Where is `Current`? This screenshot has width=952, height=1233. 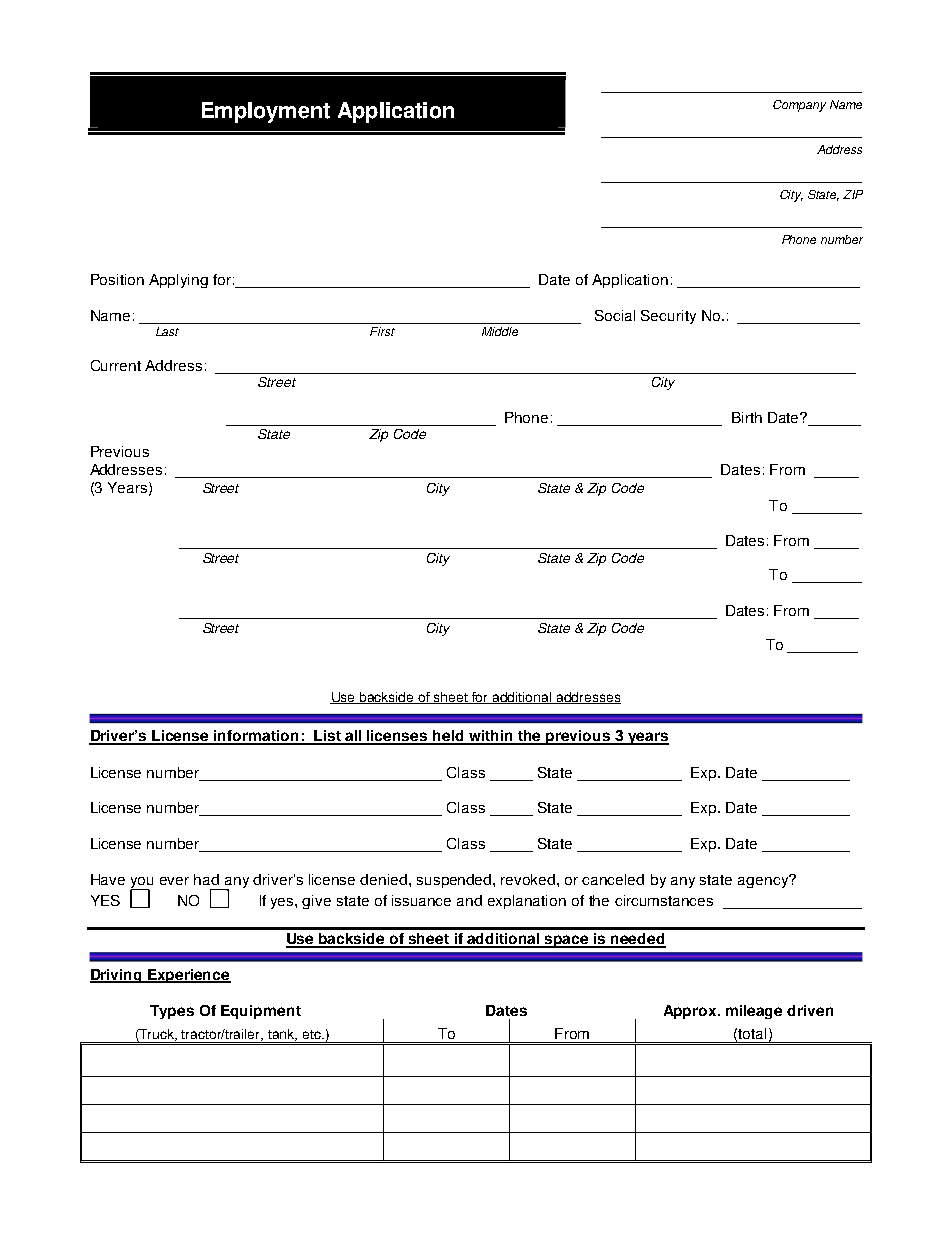 Current is located at coordinates (116, 365).
